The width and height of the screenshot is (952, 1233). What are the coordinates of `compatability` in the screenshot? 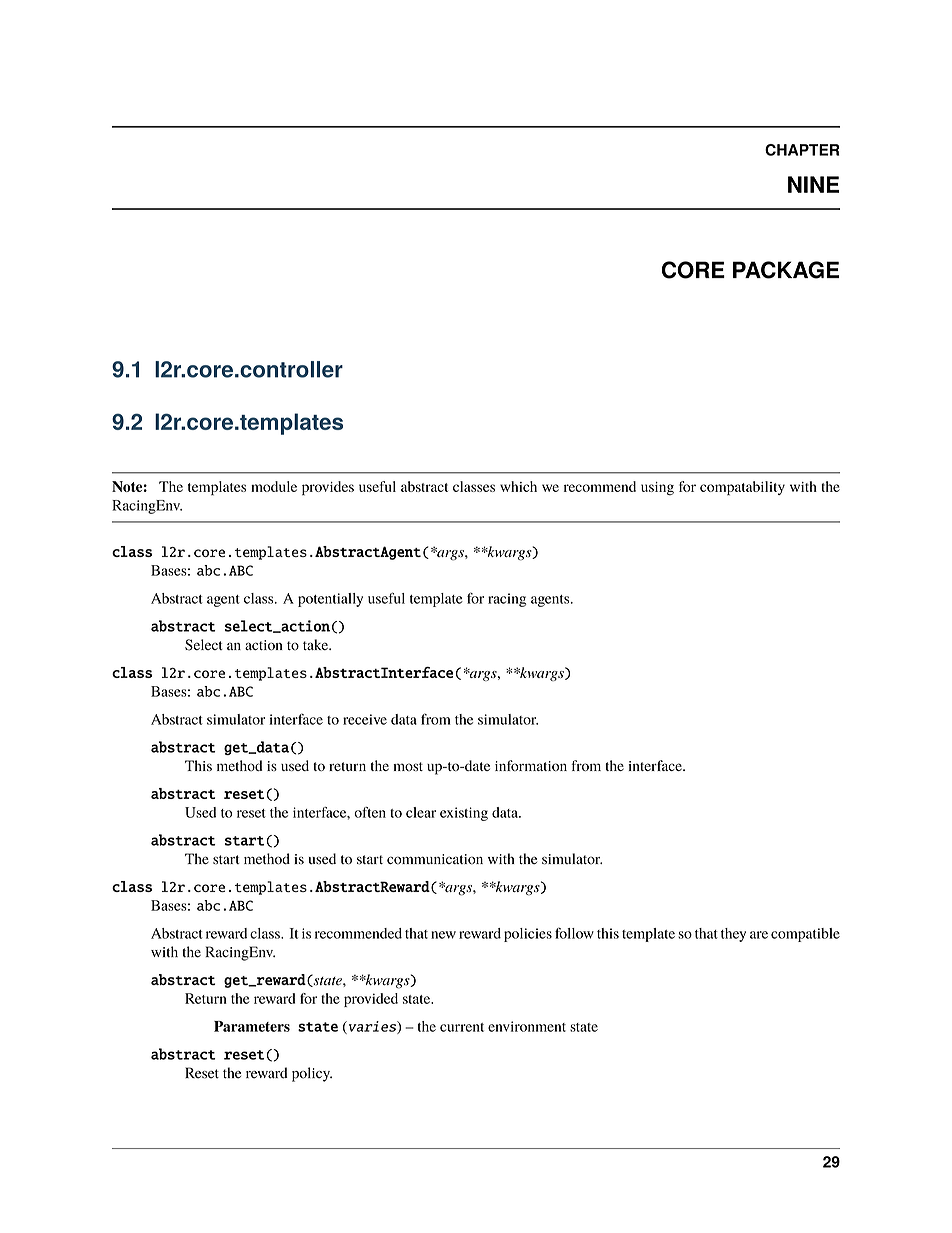 It's located at (742, 488).
